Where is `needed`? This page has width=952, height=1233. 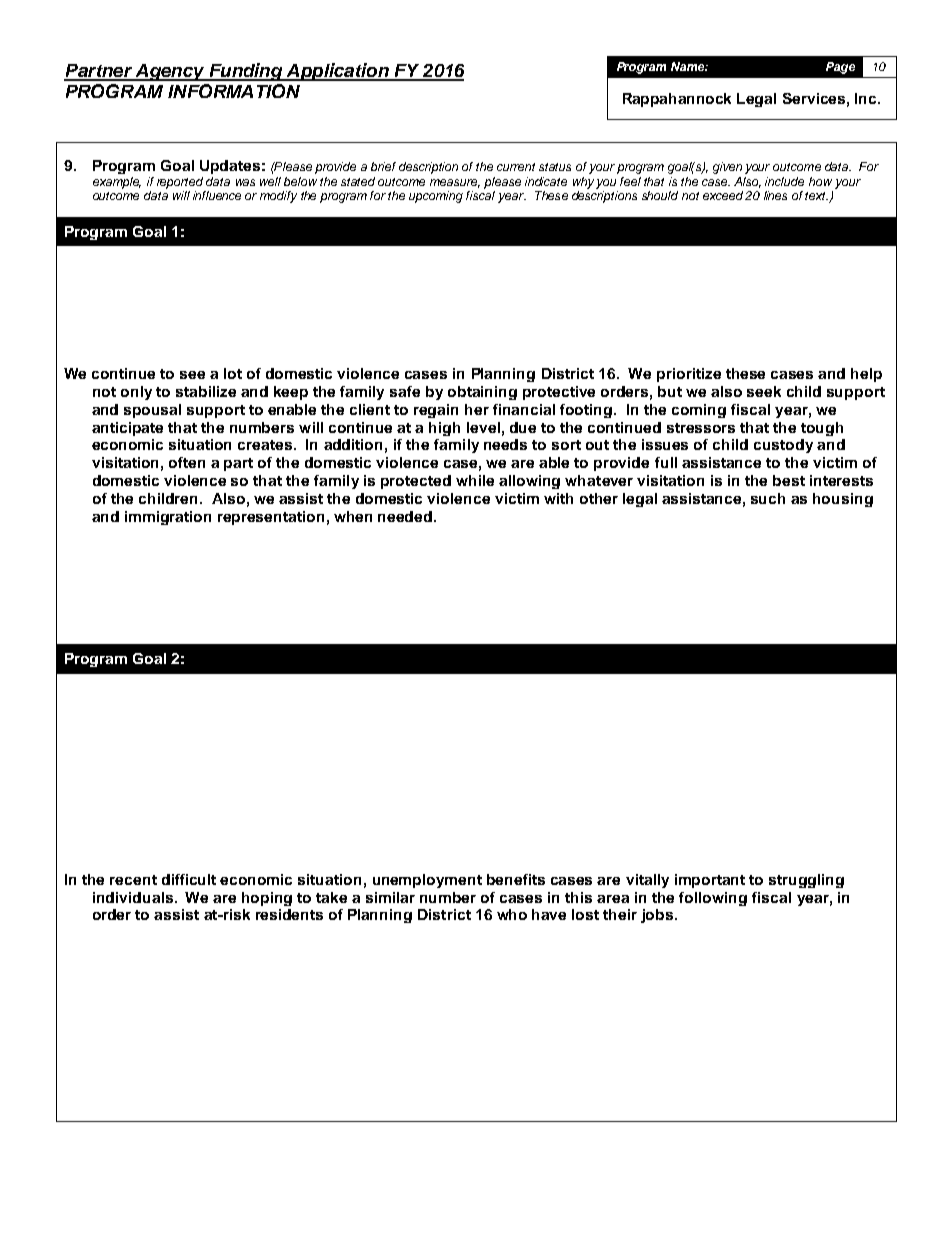
needed is located at coordinates (405, 516).
